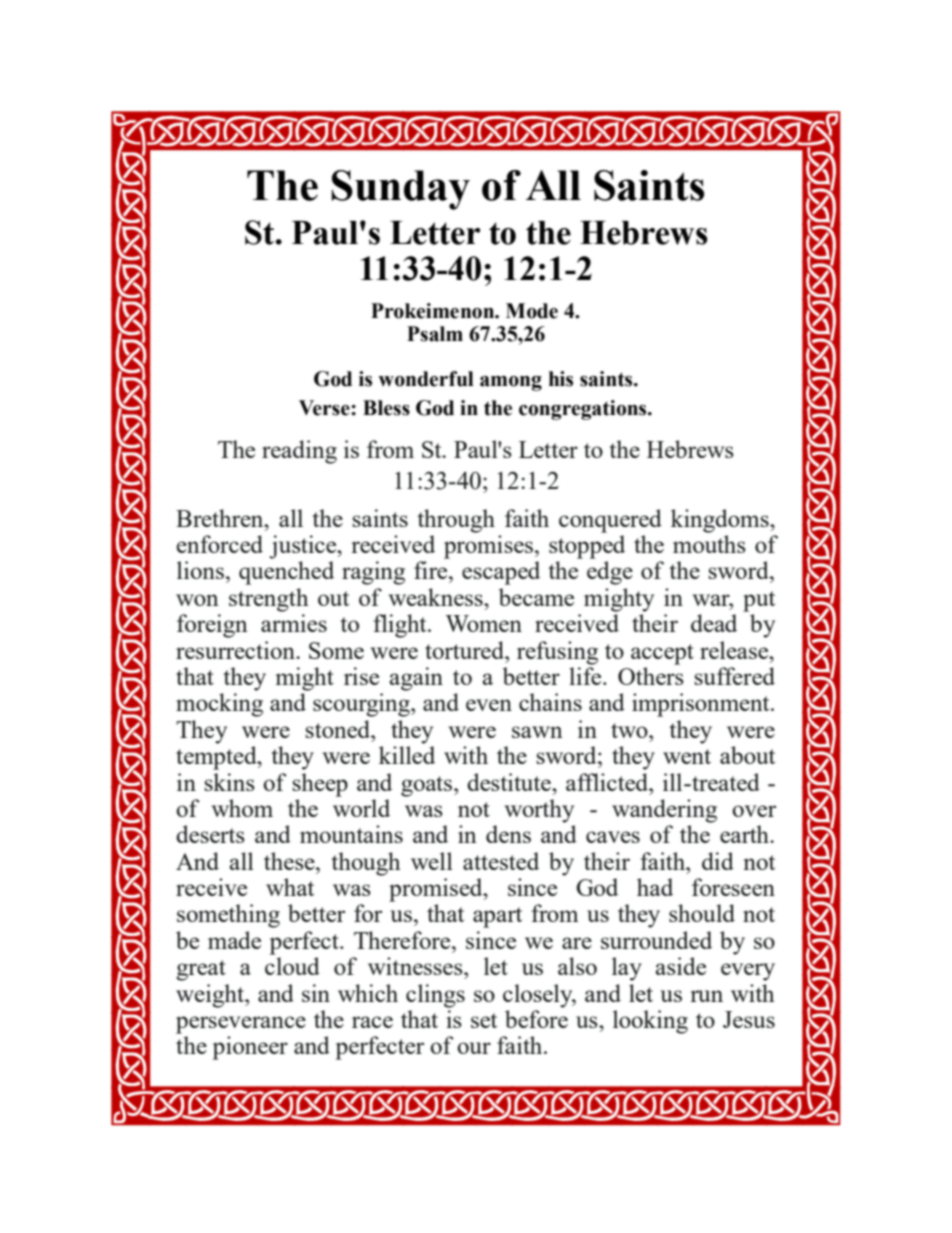  I want to click on run, so click(706, 996).
